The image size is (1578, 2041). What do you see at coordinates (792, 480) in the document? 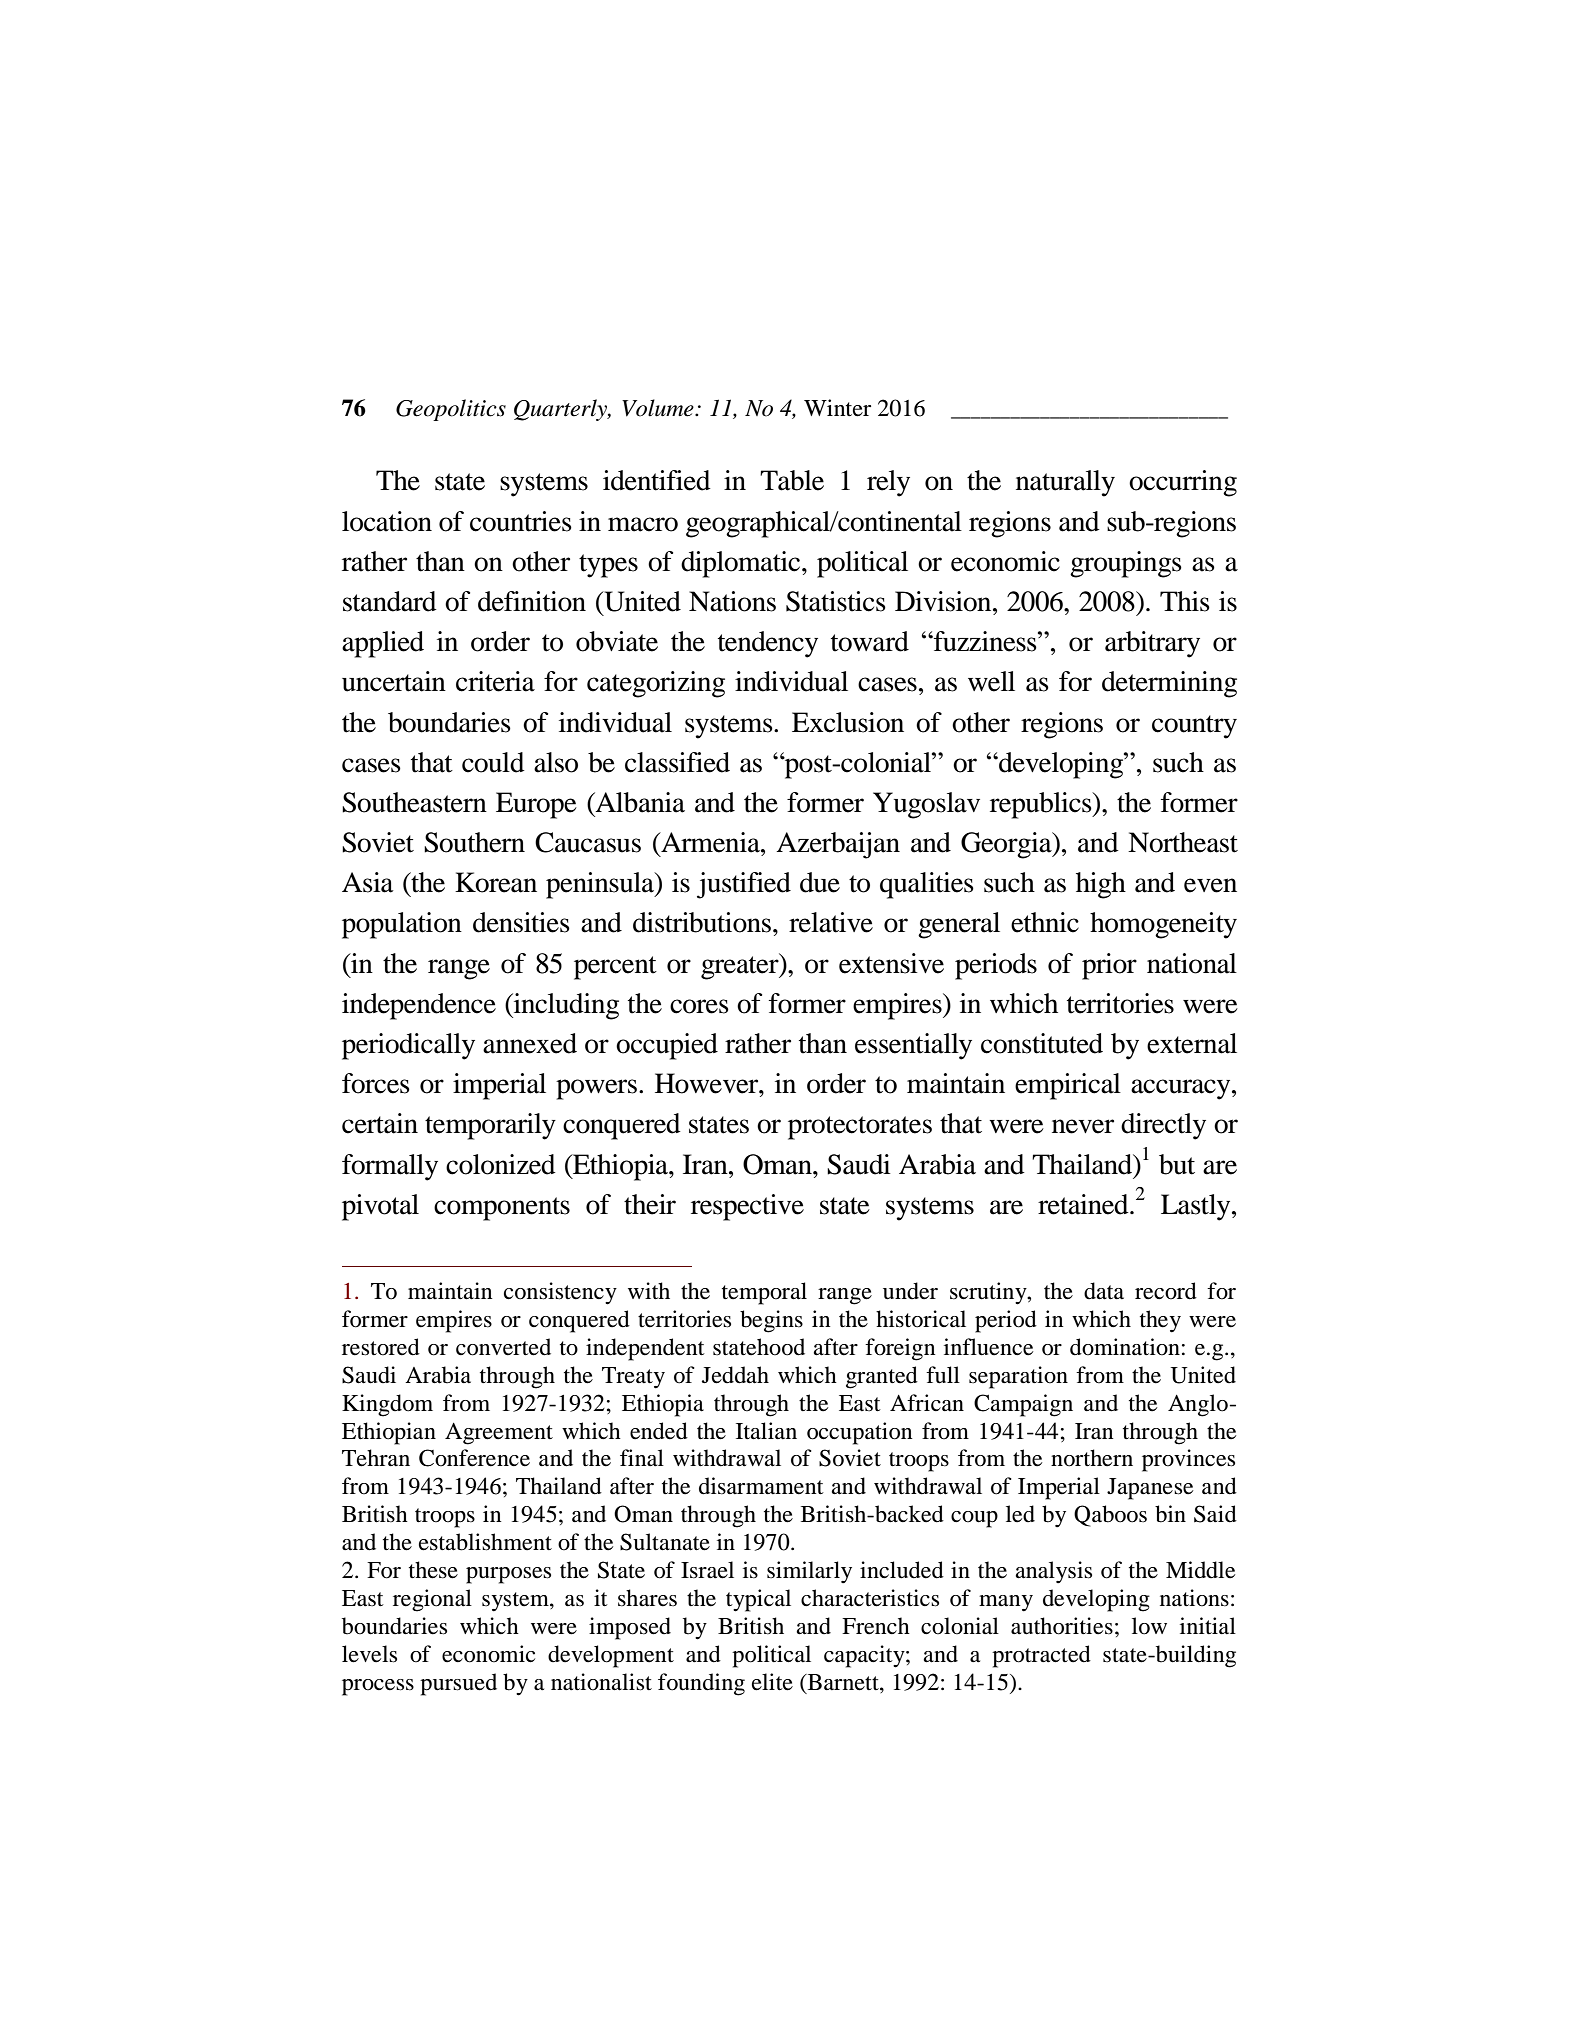
I see `Table` at bounding box center [792, 480].
